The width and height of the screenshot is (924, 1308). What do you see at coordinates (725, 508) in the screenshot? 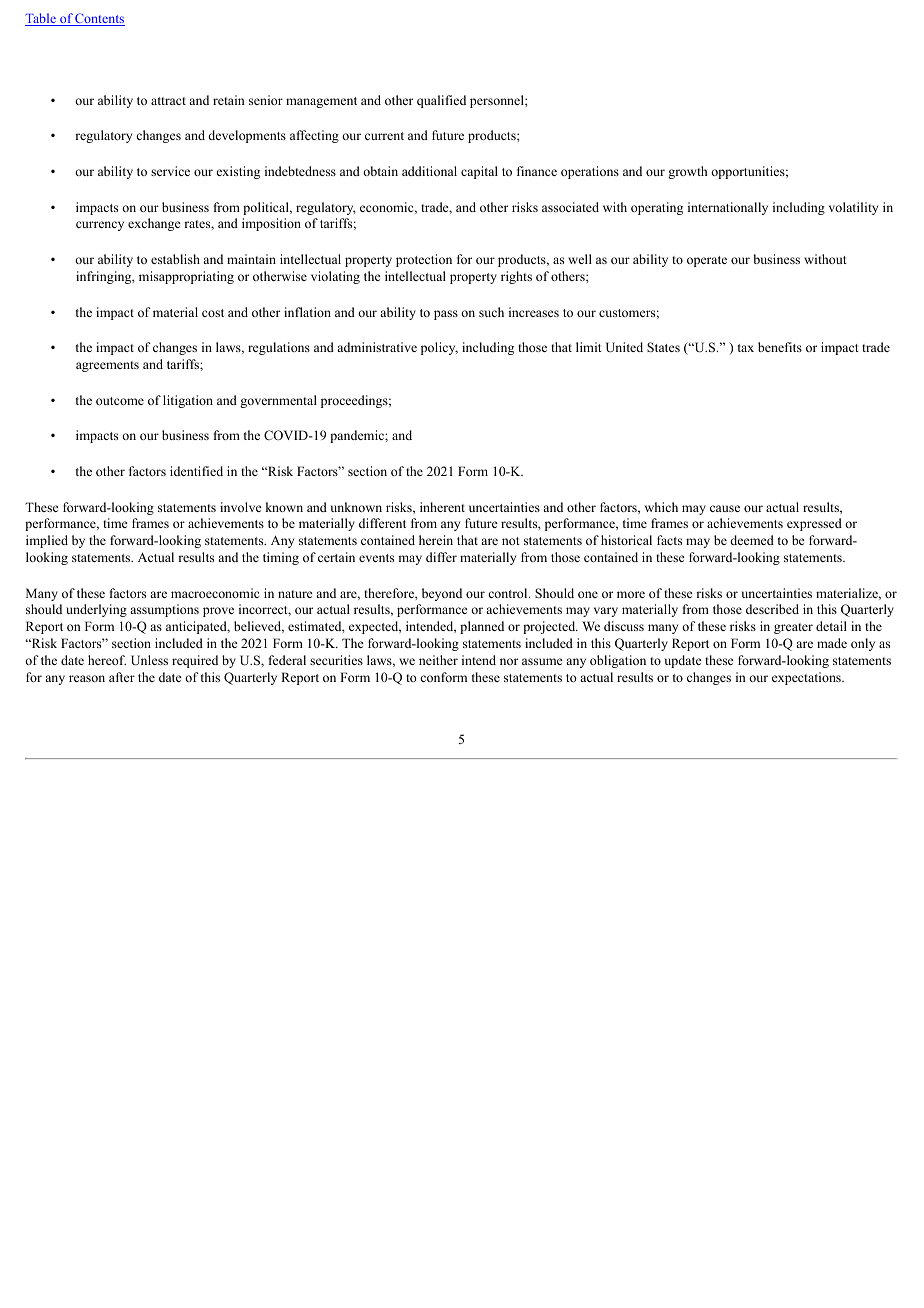
I see `cause` at bounding box center [725, 508].
